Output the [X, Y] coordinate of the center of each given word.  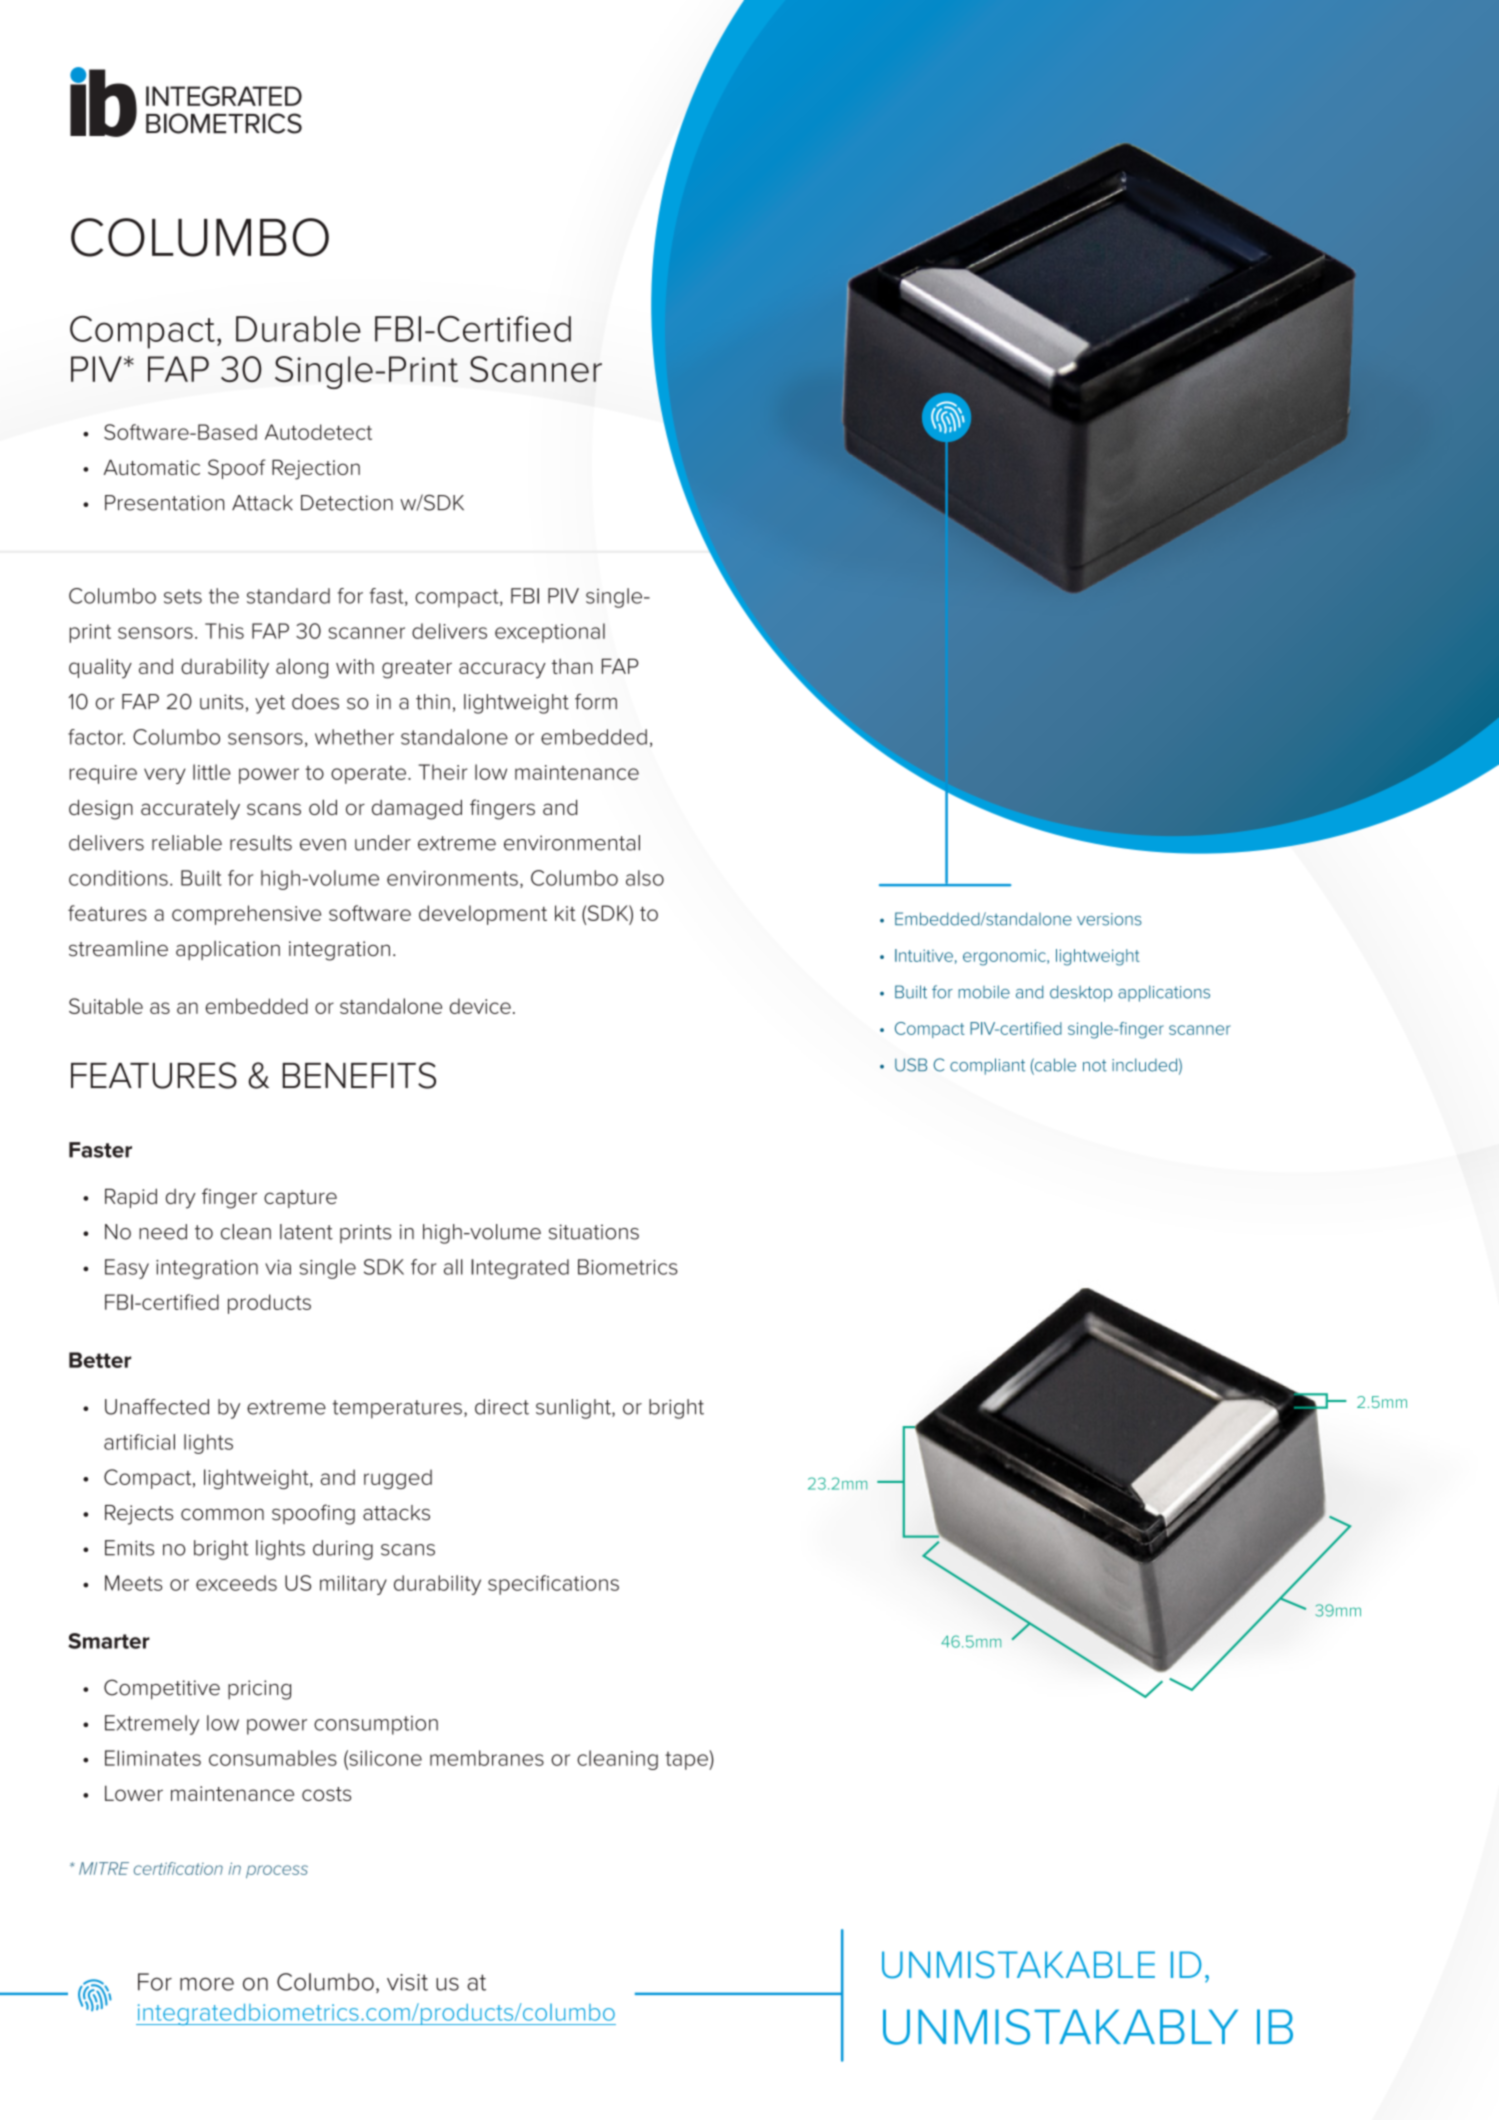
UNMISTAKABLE [1018, 1965]
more [207, 1984]
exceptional [550, 633]
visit [407, 1982]
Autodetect [318, 432]
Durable [298, 329]
